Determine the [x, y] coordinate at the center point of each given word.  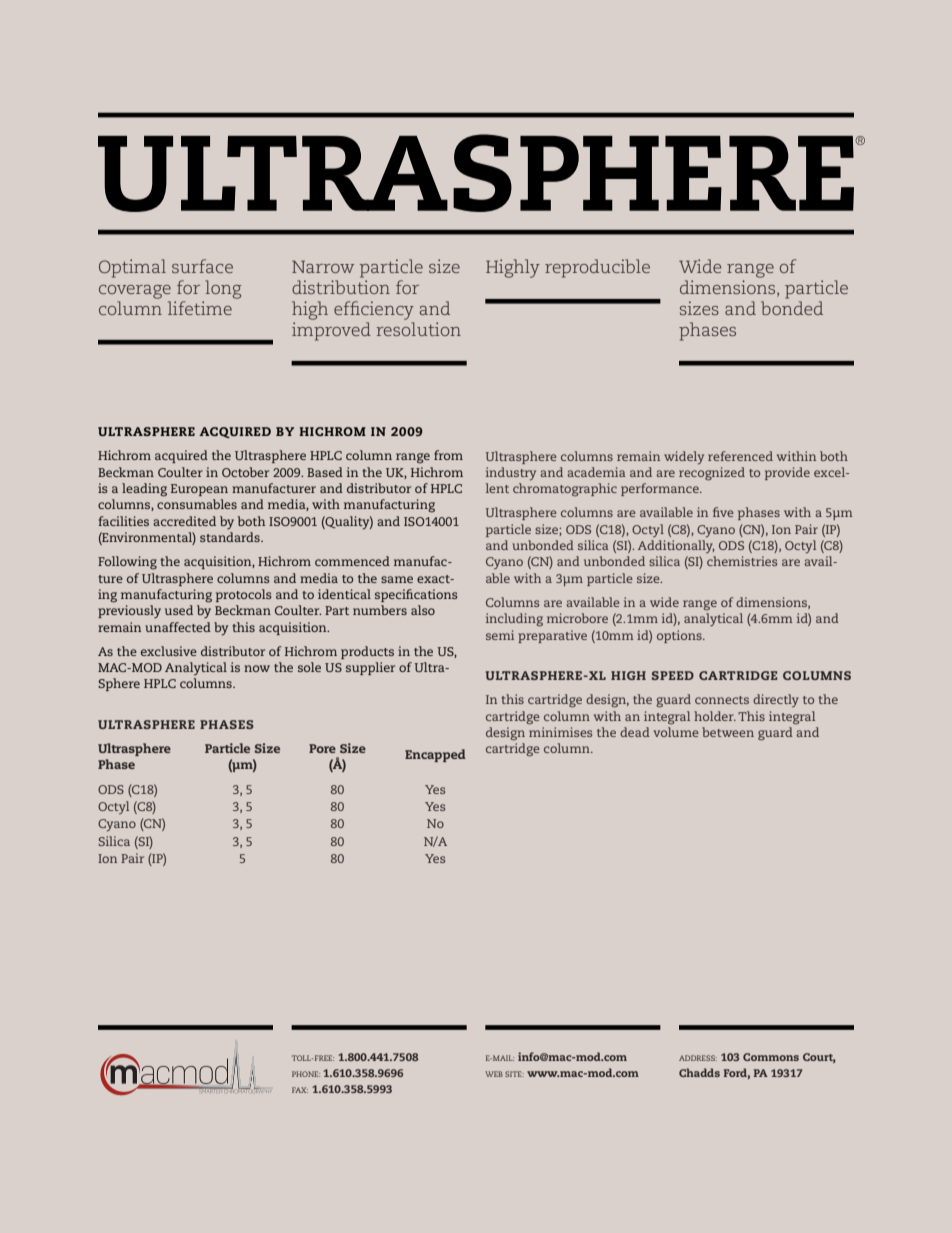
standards [231, 537]
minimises [560, 732]
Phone [306, 1074]
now [257, 668]
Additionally [676, 546]
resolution [418, 329]
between [728, 732]
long [223, 289]
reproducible [597, 268]
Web [494, 1074]
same [397, 579]
